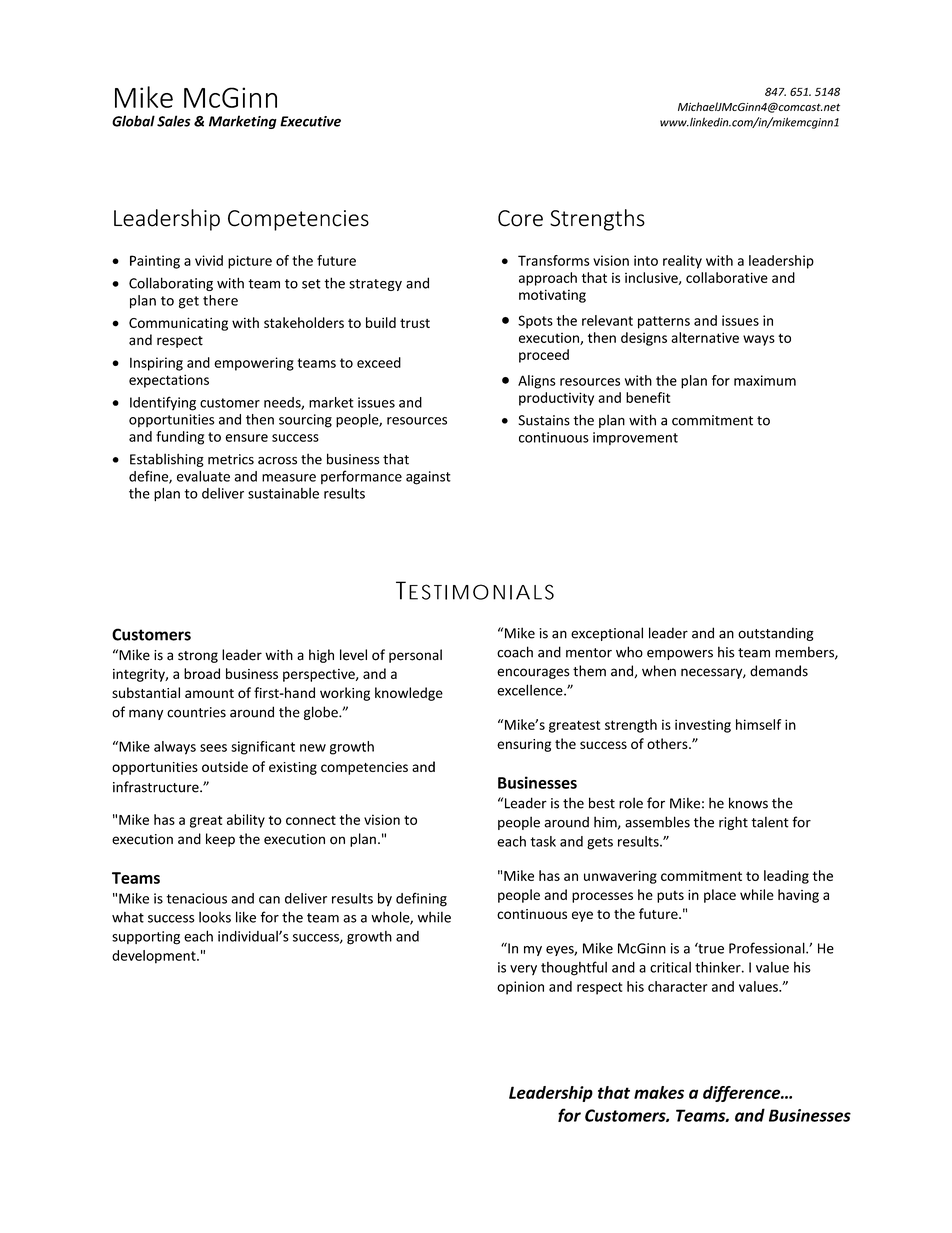 This screenshot has height=1233, width=952. What do you see at coordinates (203, 476) in the screenshot?
I see `evaluate` at bounding box center [203, 476].
